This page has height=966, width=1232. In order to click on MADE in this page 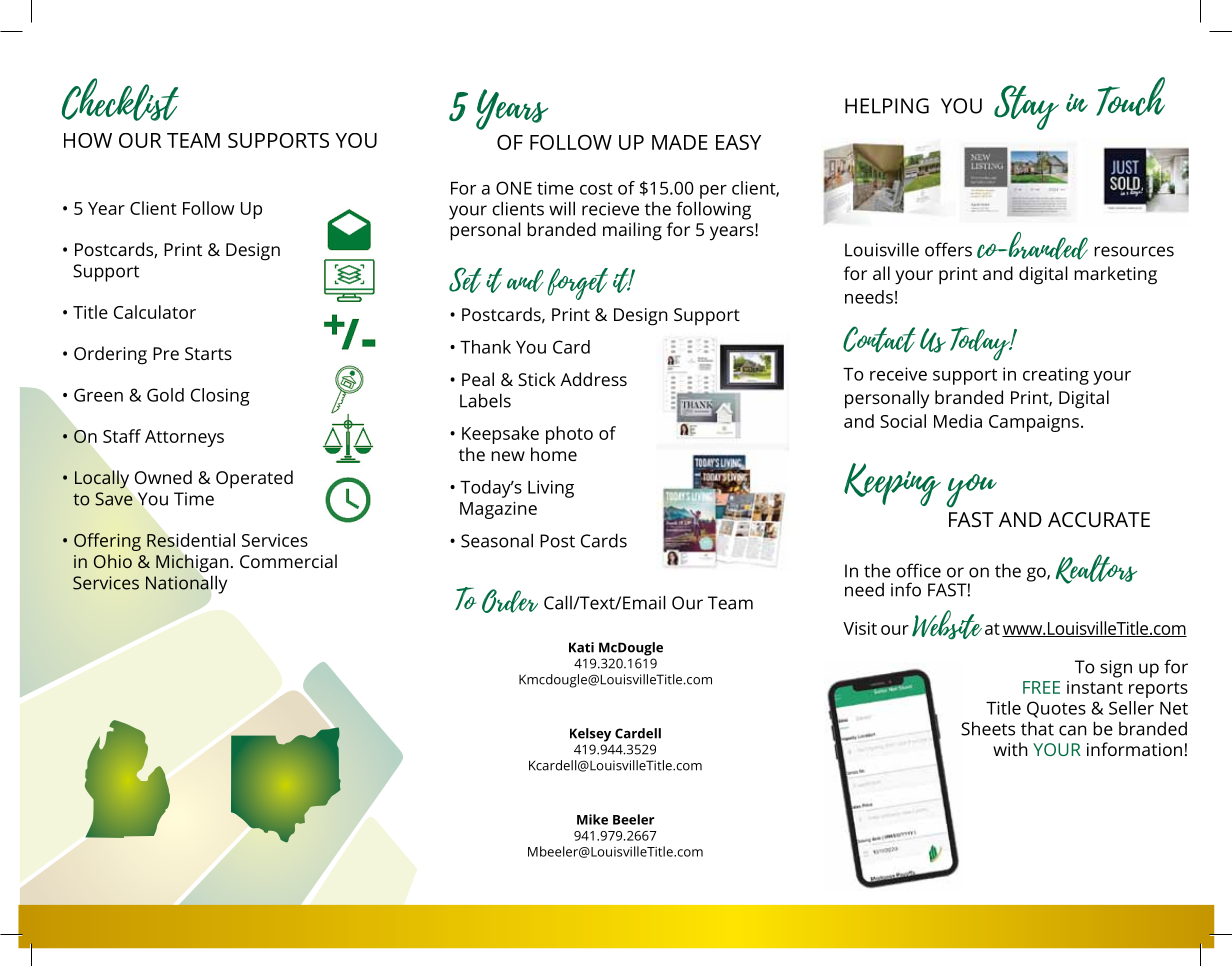, I will do `click(680, 142)`.
